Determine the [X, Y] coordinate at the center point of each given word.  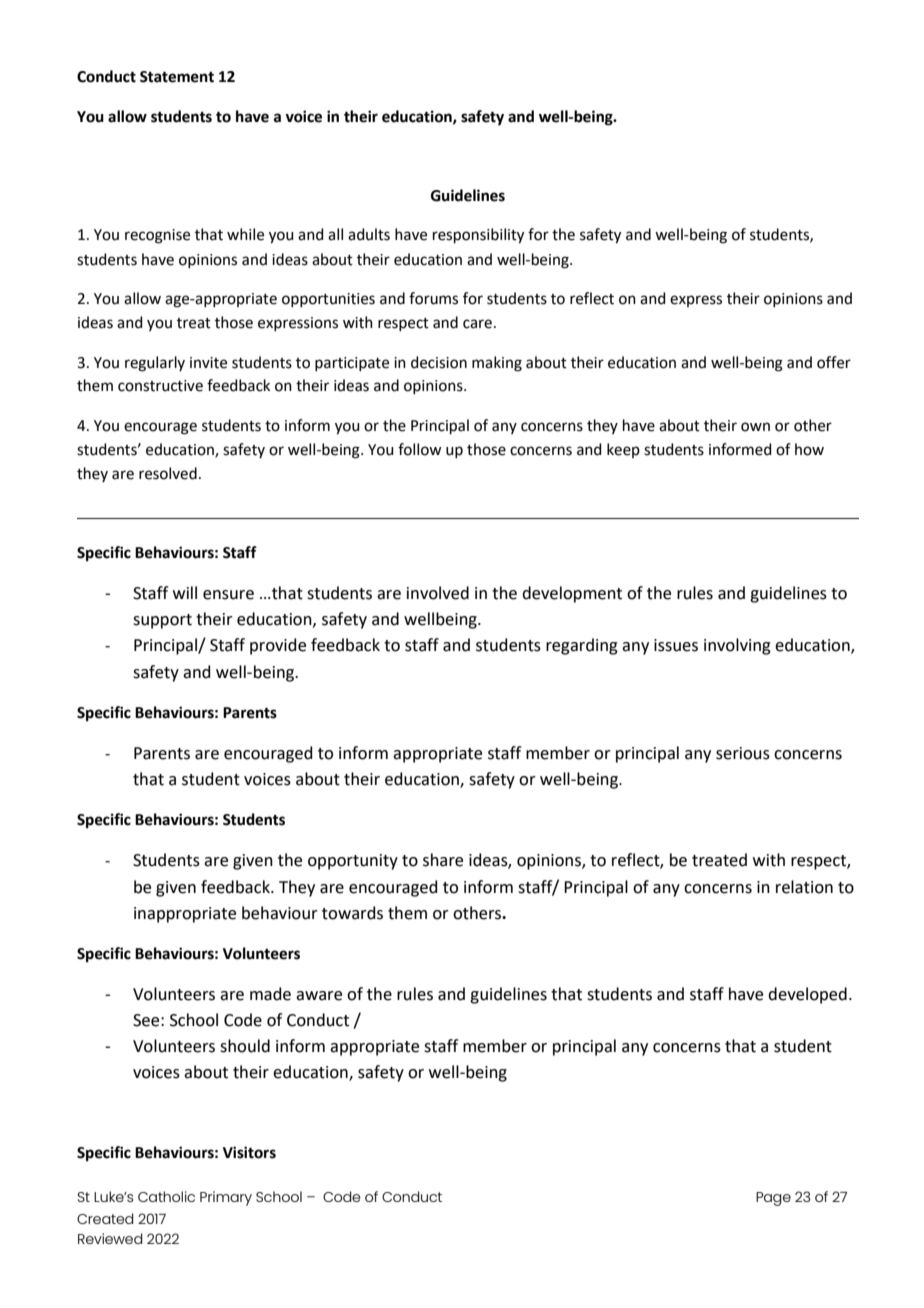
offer [834, 362]
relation [804, 887]
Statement [177, 77]
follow [420, 449]
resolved [168, 473]
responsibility [478, 236]
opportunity [353, 862]
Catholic [166, 1196]
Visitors [249, 1152]
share [443, 860]
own [755, 427]
